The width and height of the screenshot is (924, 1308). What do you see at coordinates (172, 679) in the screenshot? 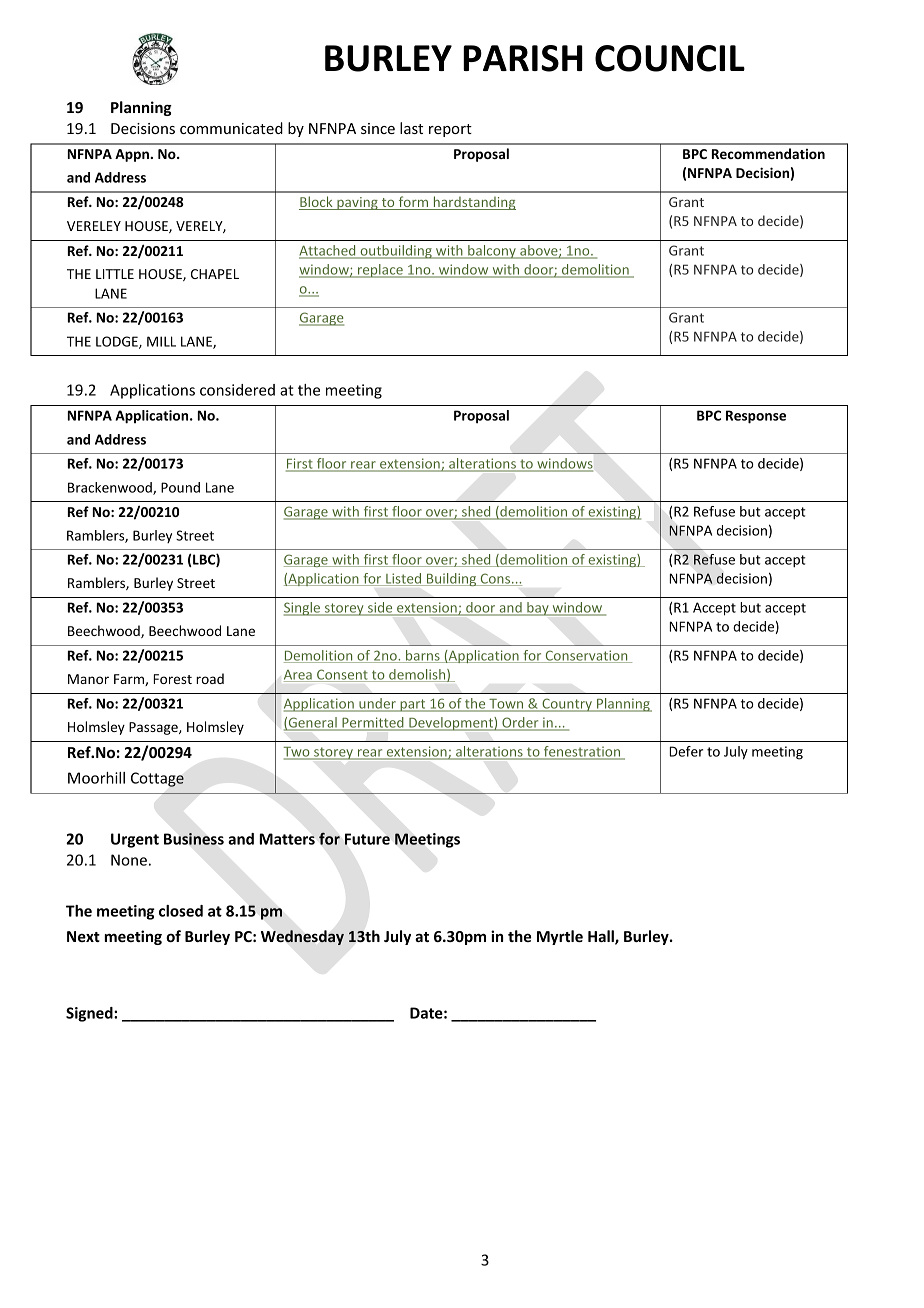
I see `Forest` at bounding box center [172, 679].
